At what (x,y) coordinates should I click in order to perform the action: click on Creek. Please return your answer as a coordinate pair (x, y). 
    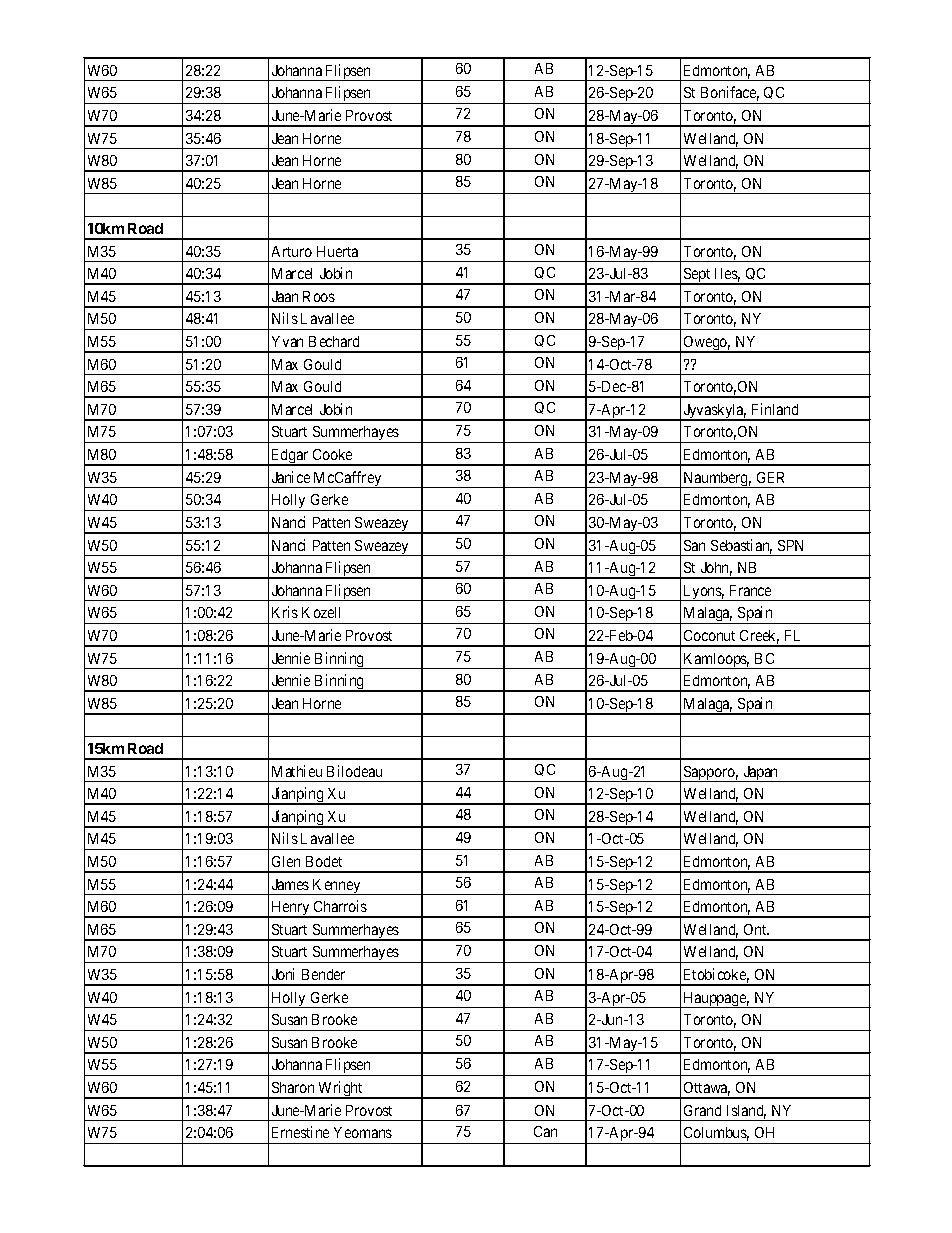
    Looking at the image, I should click on (759, 637).
